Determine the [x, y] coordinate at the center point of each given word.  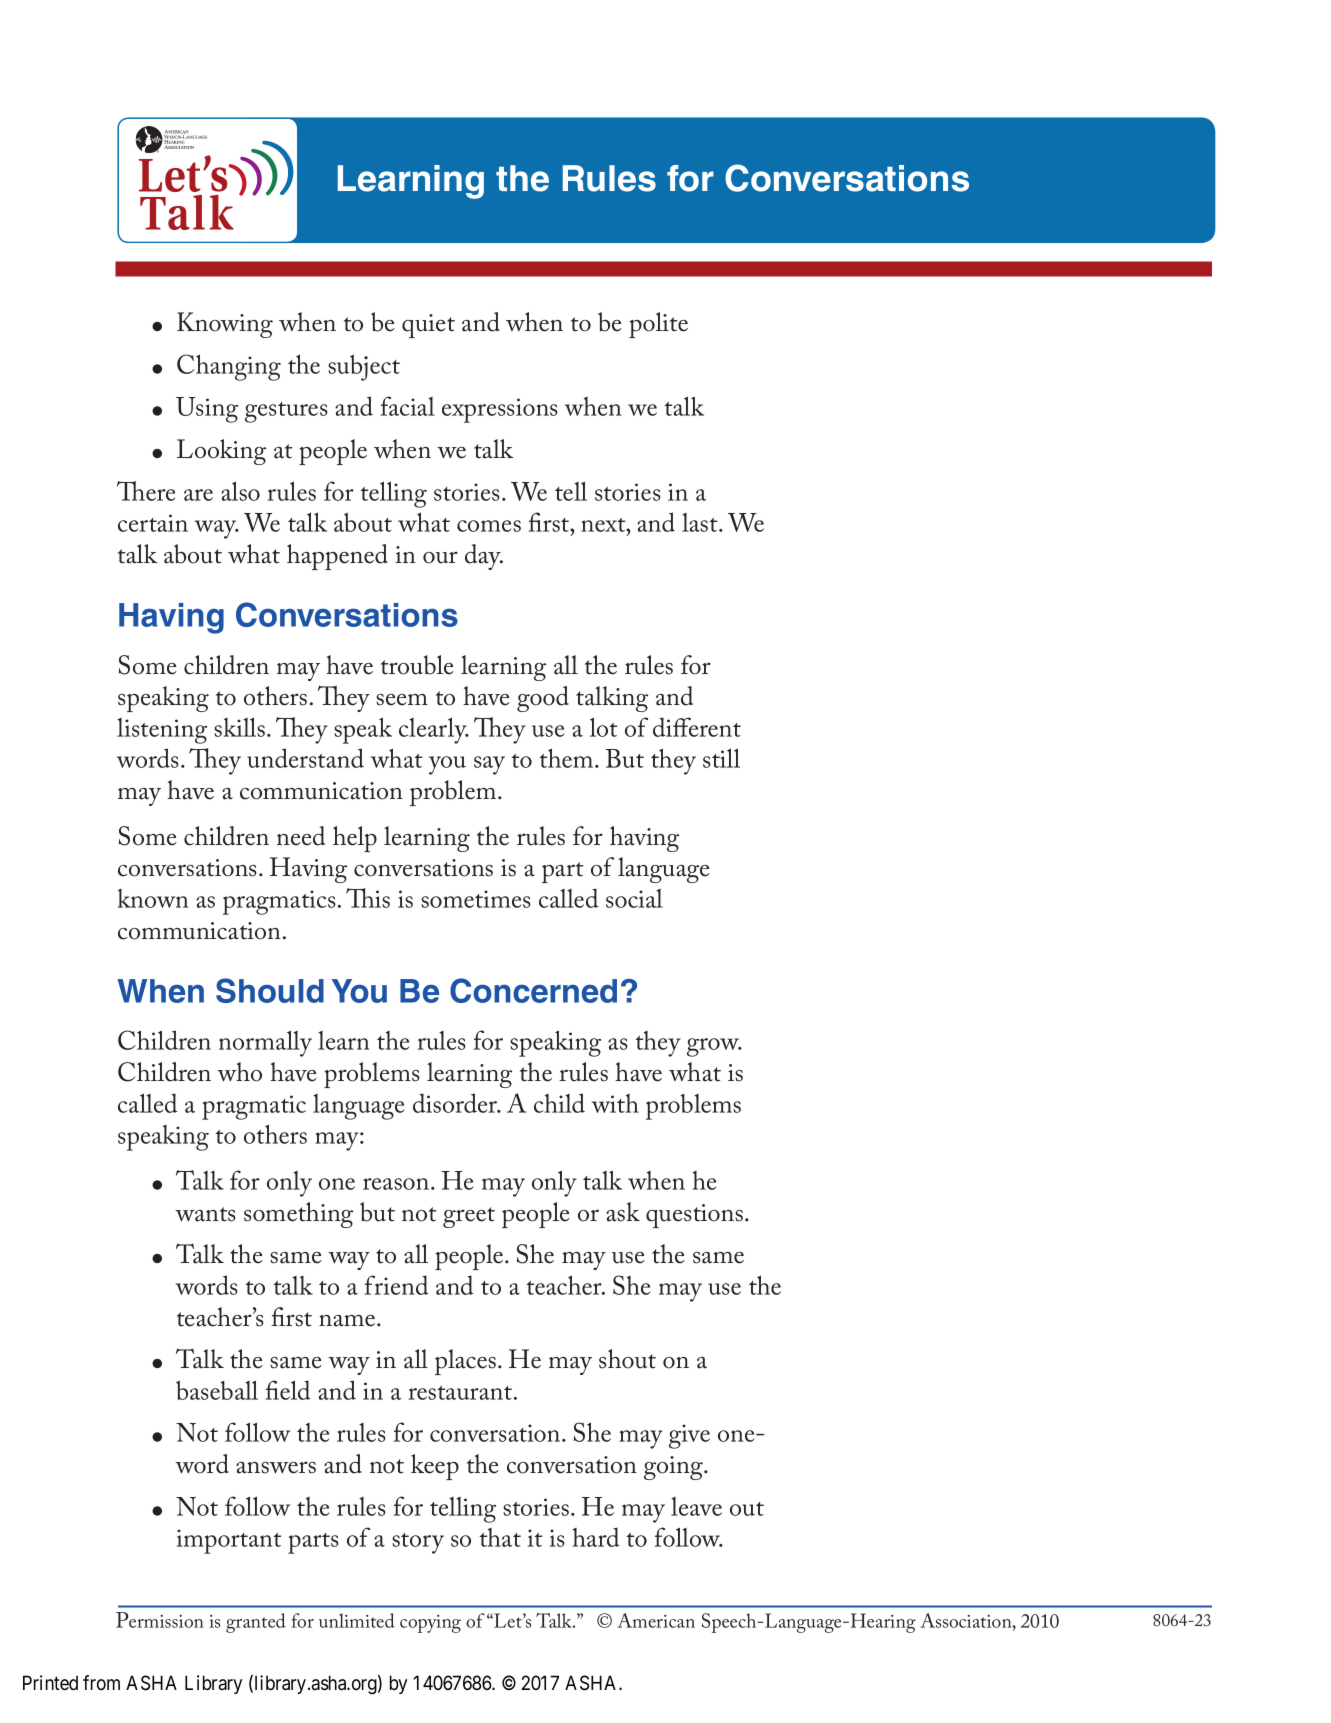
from [101, 1683]
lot [603, 727]
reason [397, 1184]
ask [623, 1212]
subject [364, 368]
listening [162, 731]
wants [205, 1214]
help [355, 839]
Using [207, 410]
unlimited [357, 1620]
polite [658, 325]
